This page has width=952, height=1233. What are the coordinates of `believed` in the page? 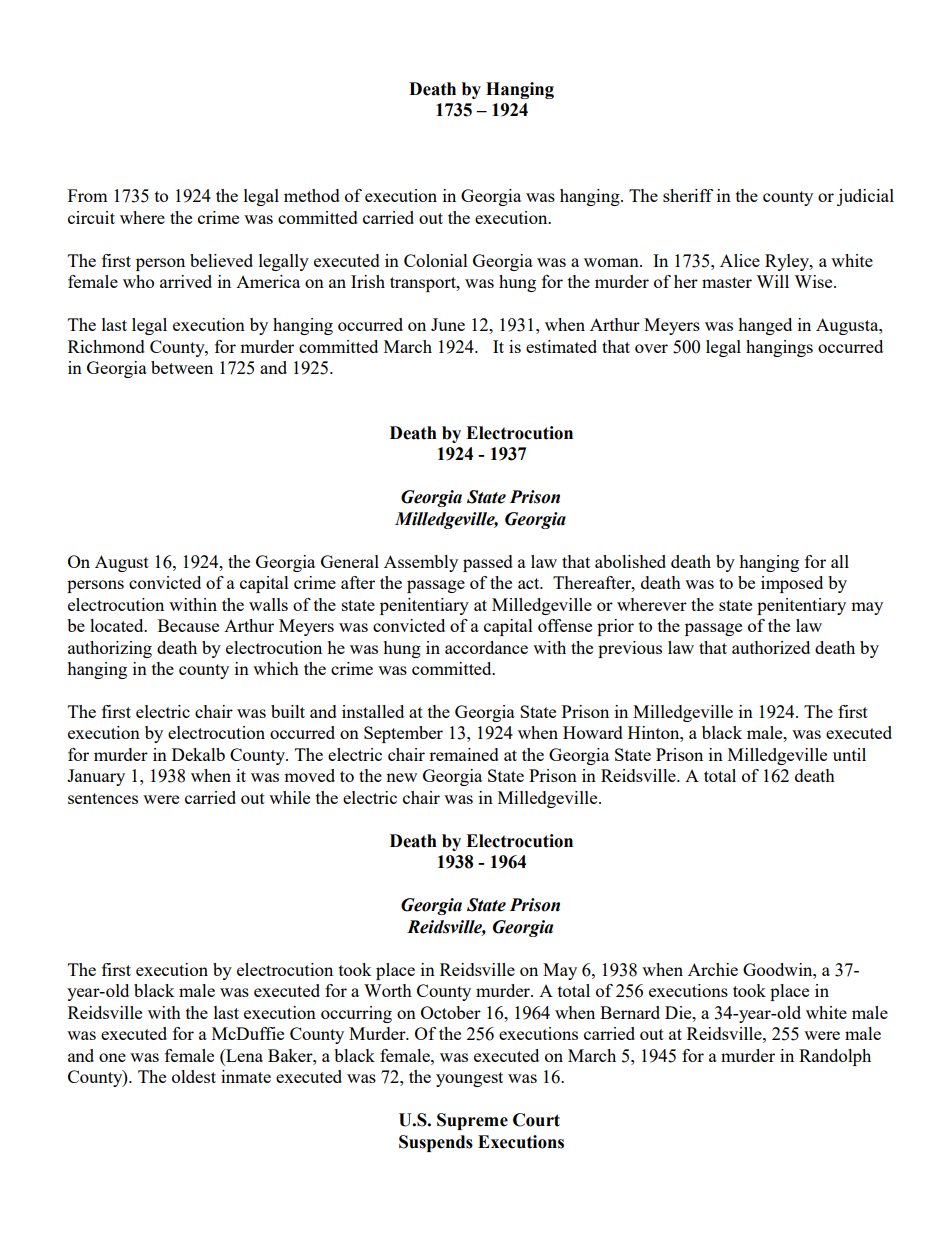 It's located at (221, 260).
